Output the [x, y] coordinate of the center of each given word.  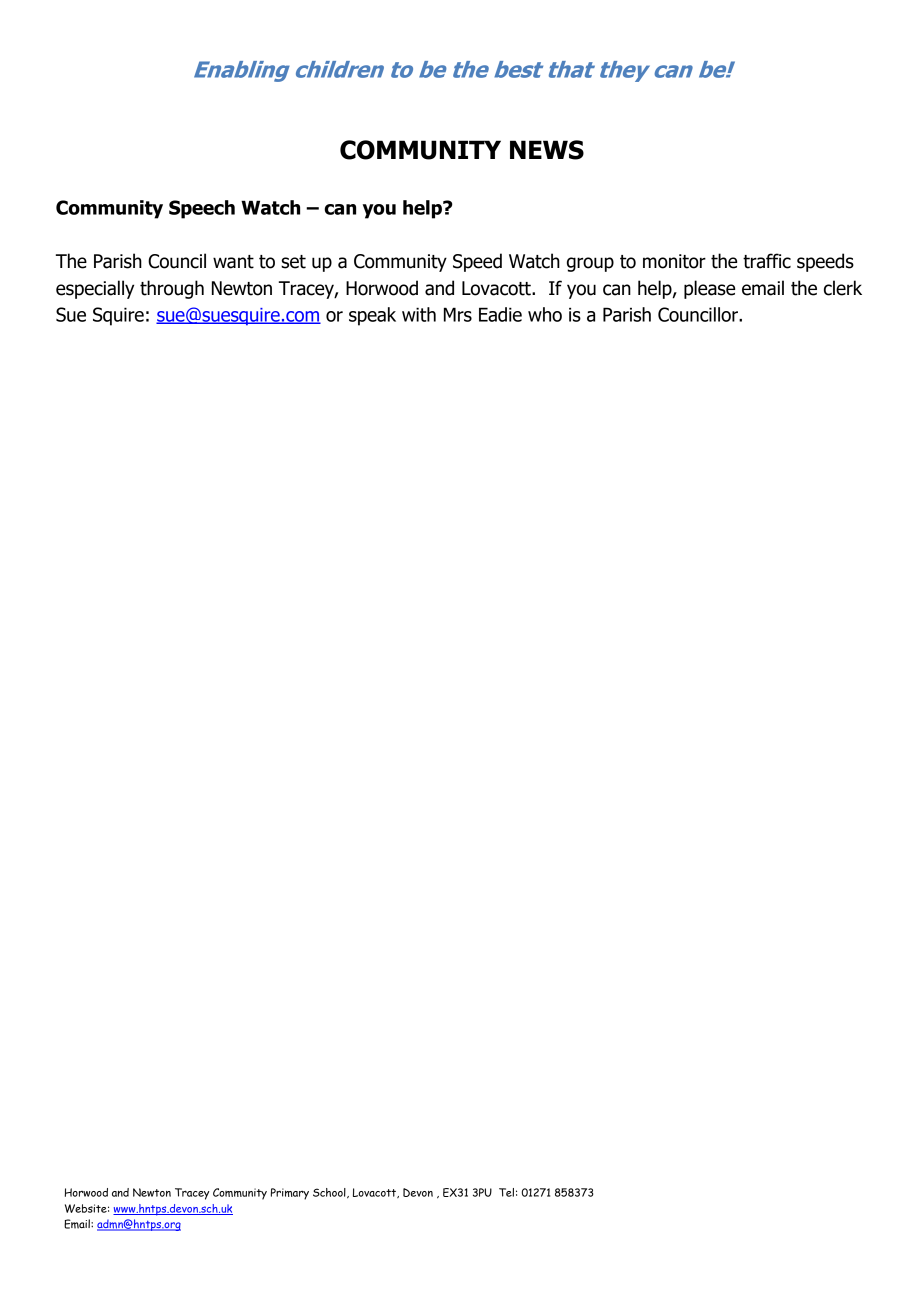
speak [372, 316]
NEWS [547, 150]
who [545, 314]
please [709, 289]
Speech [202, 209]
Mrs [458, 314]
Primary [290, 1194]
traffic [767, 261]
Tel [506, 1192]
